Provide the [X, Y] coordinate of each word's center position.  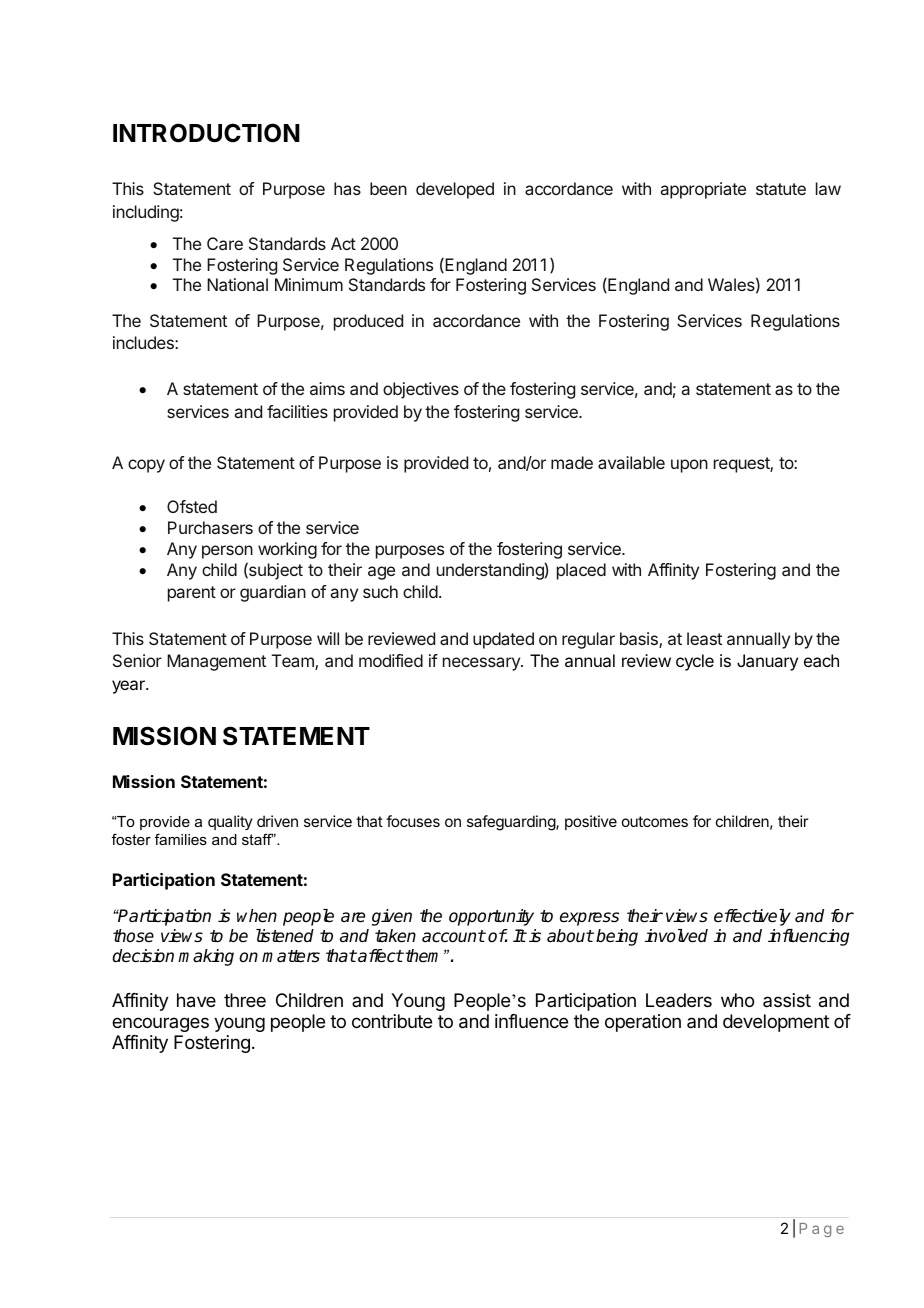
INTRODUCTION [206, 133]
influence [531, 1021]
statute [781, 189]
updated [503, 640]
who [737, 1000]
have [196, 1000]
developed [455, 190]
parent [192, 594]
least [704, 638]
